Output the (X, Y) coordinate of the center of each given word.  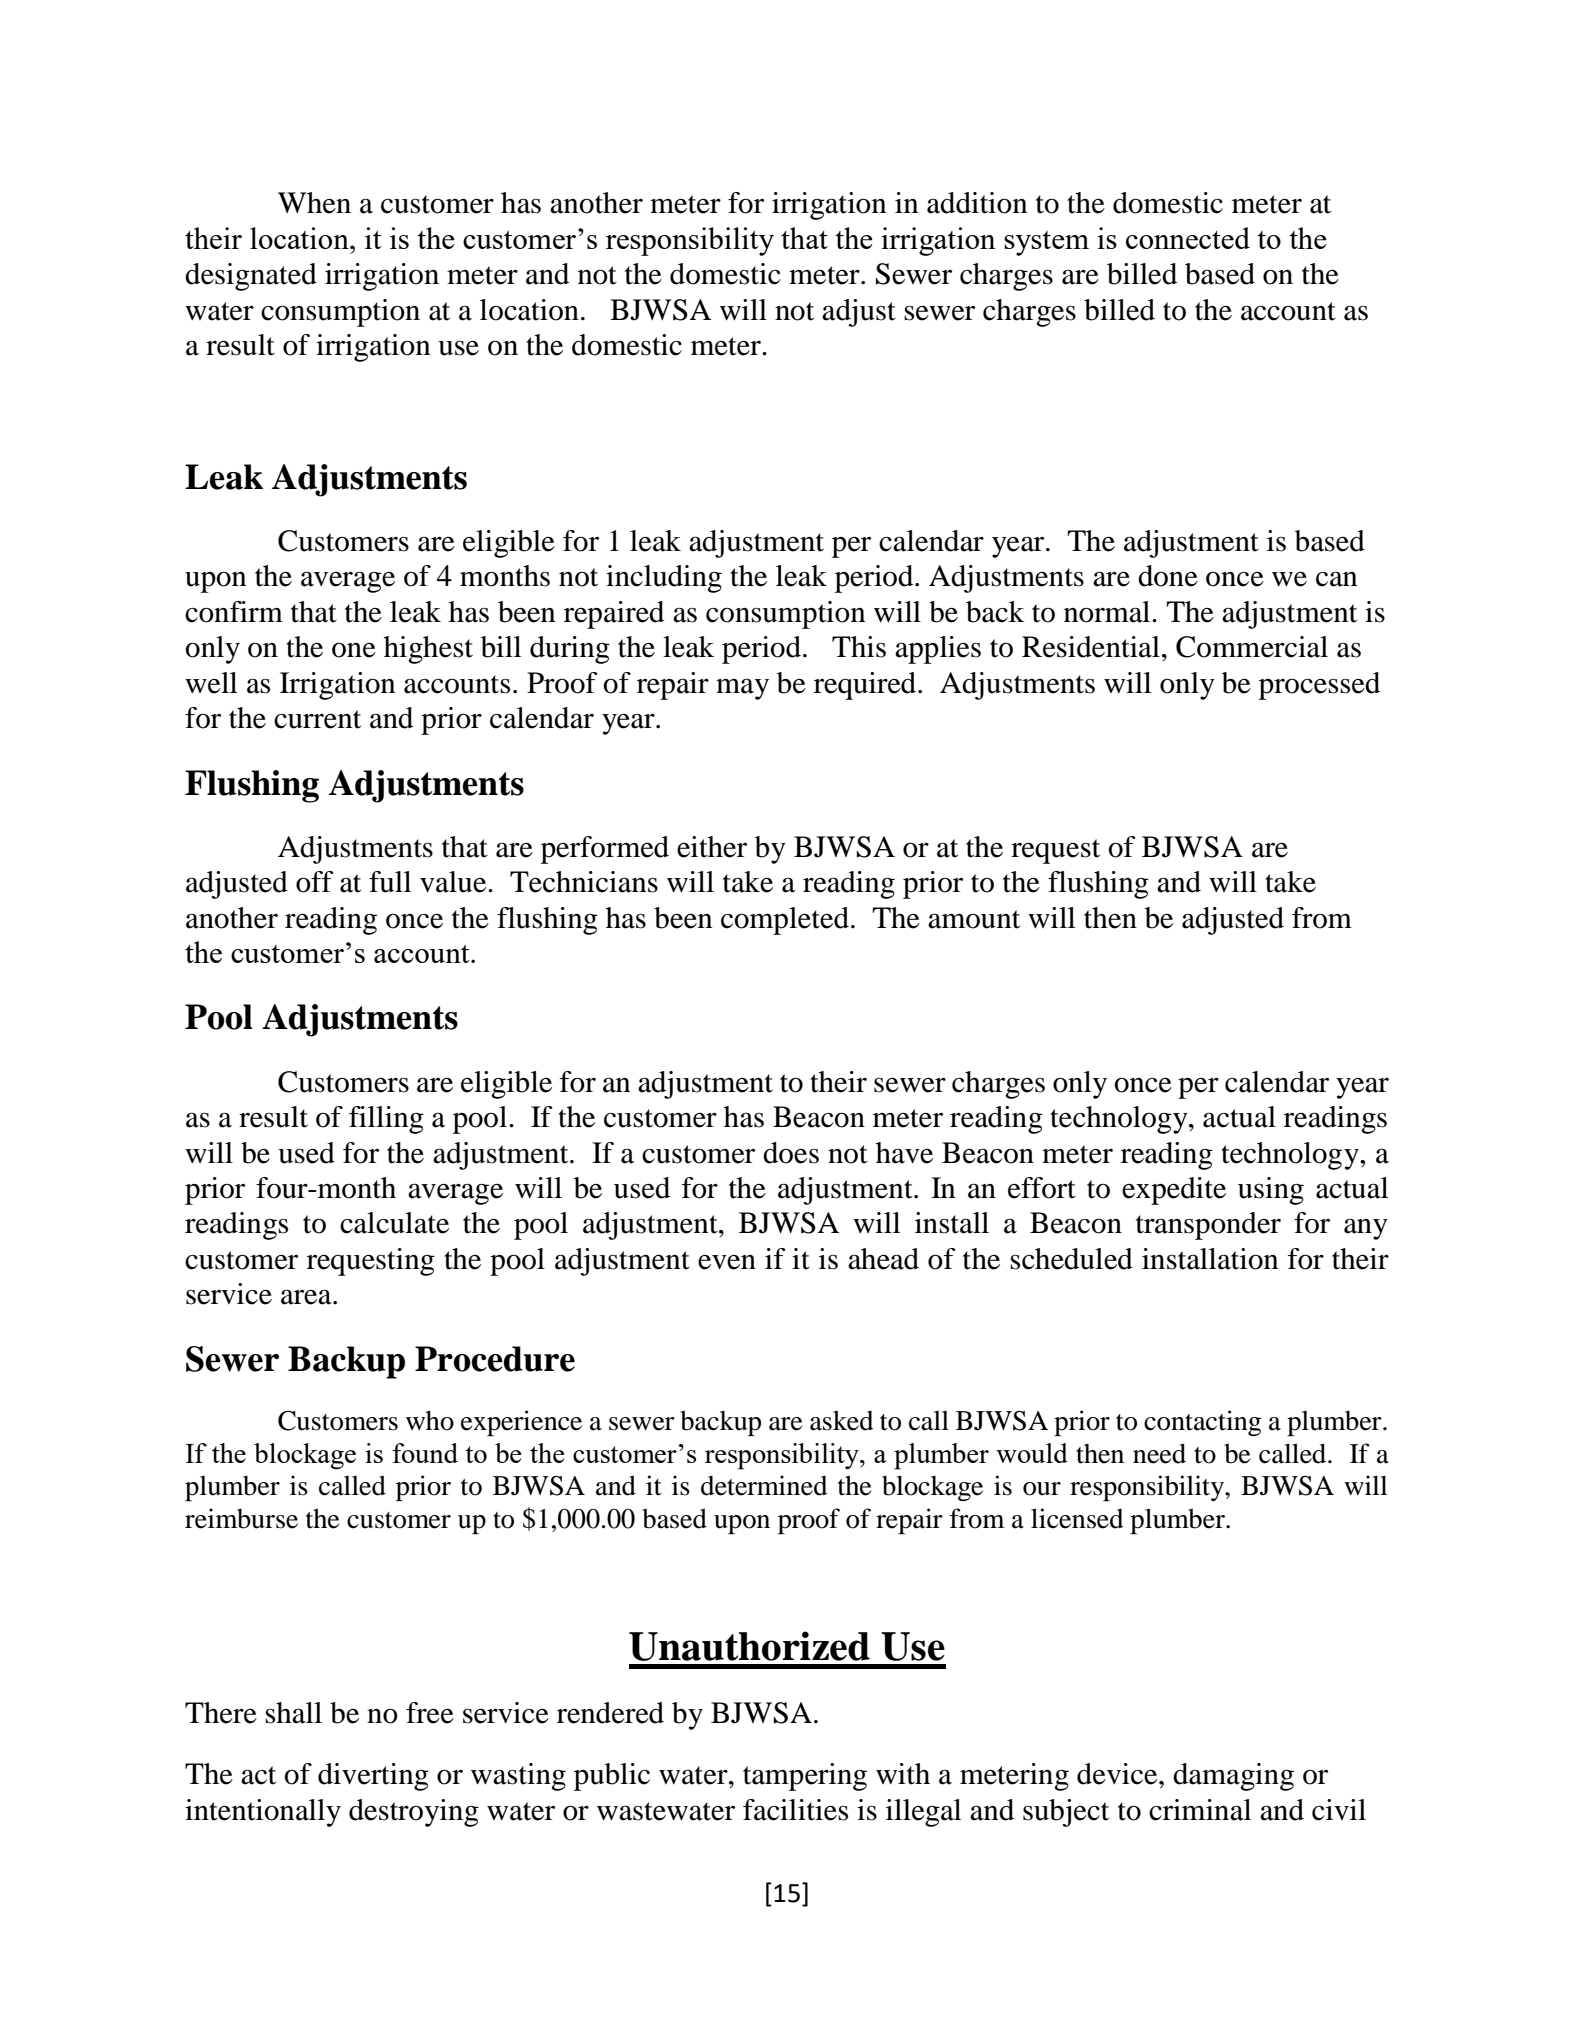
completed (785, 921)
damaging (1233, 1777)
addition (977, 203)
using (1271, 1191)
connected (1188, 238)
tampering (805, 1777)
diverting (373, 1777)
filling (386, 1120)
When (314, 203)
